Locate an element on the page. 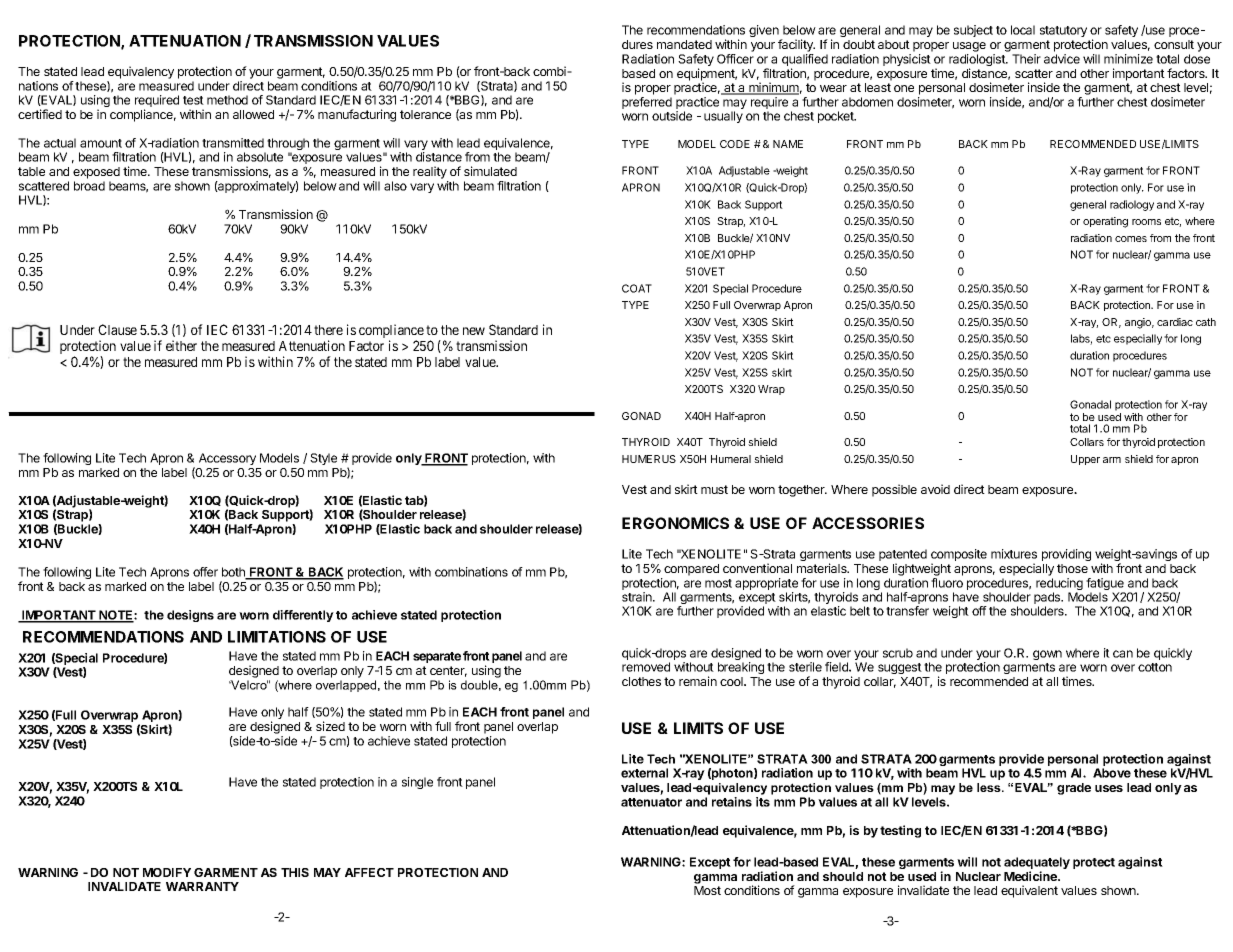  HUMERUS is located at coordinates (649, 459).
